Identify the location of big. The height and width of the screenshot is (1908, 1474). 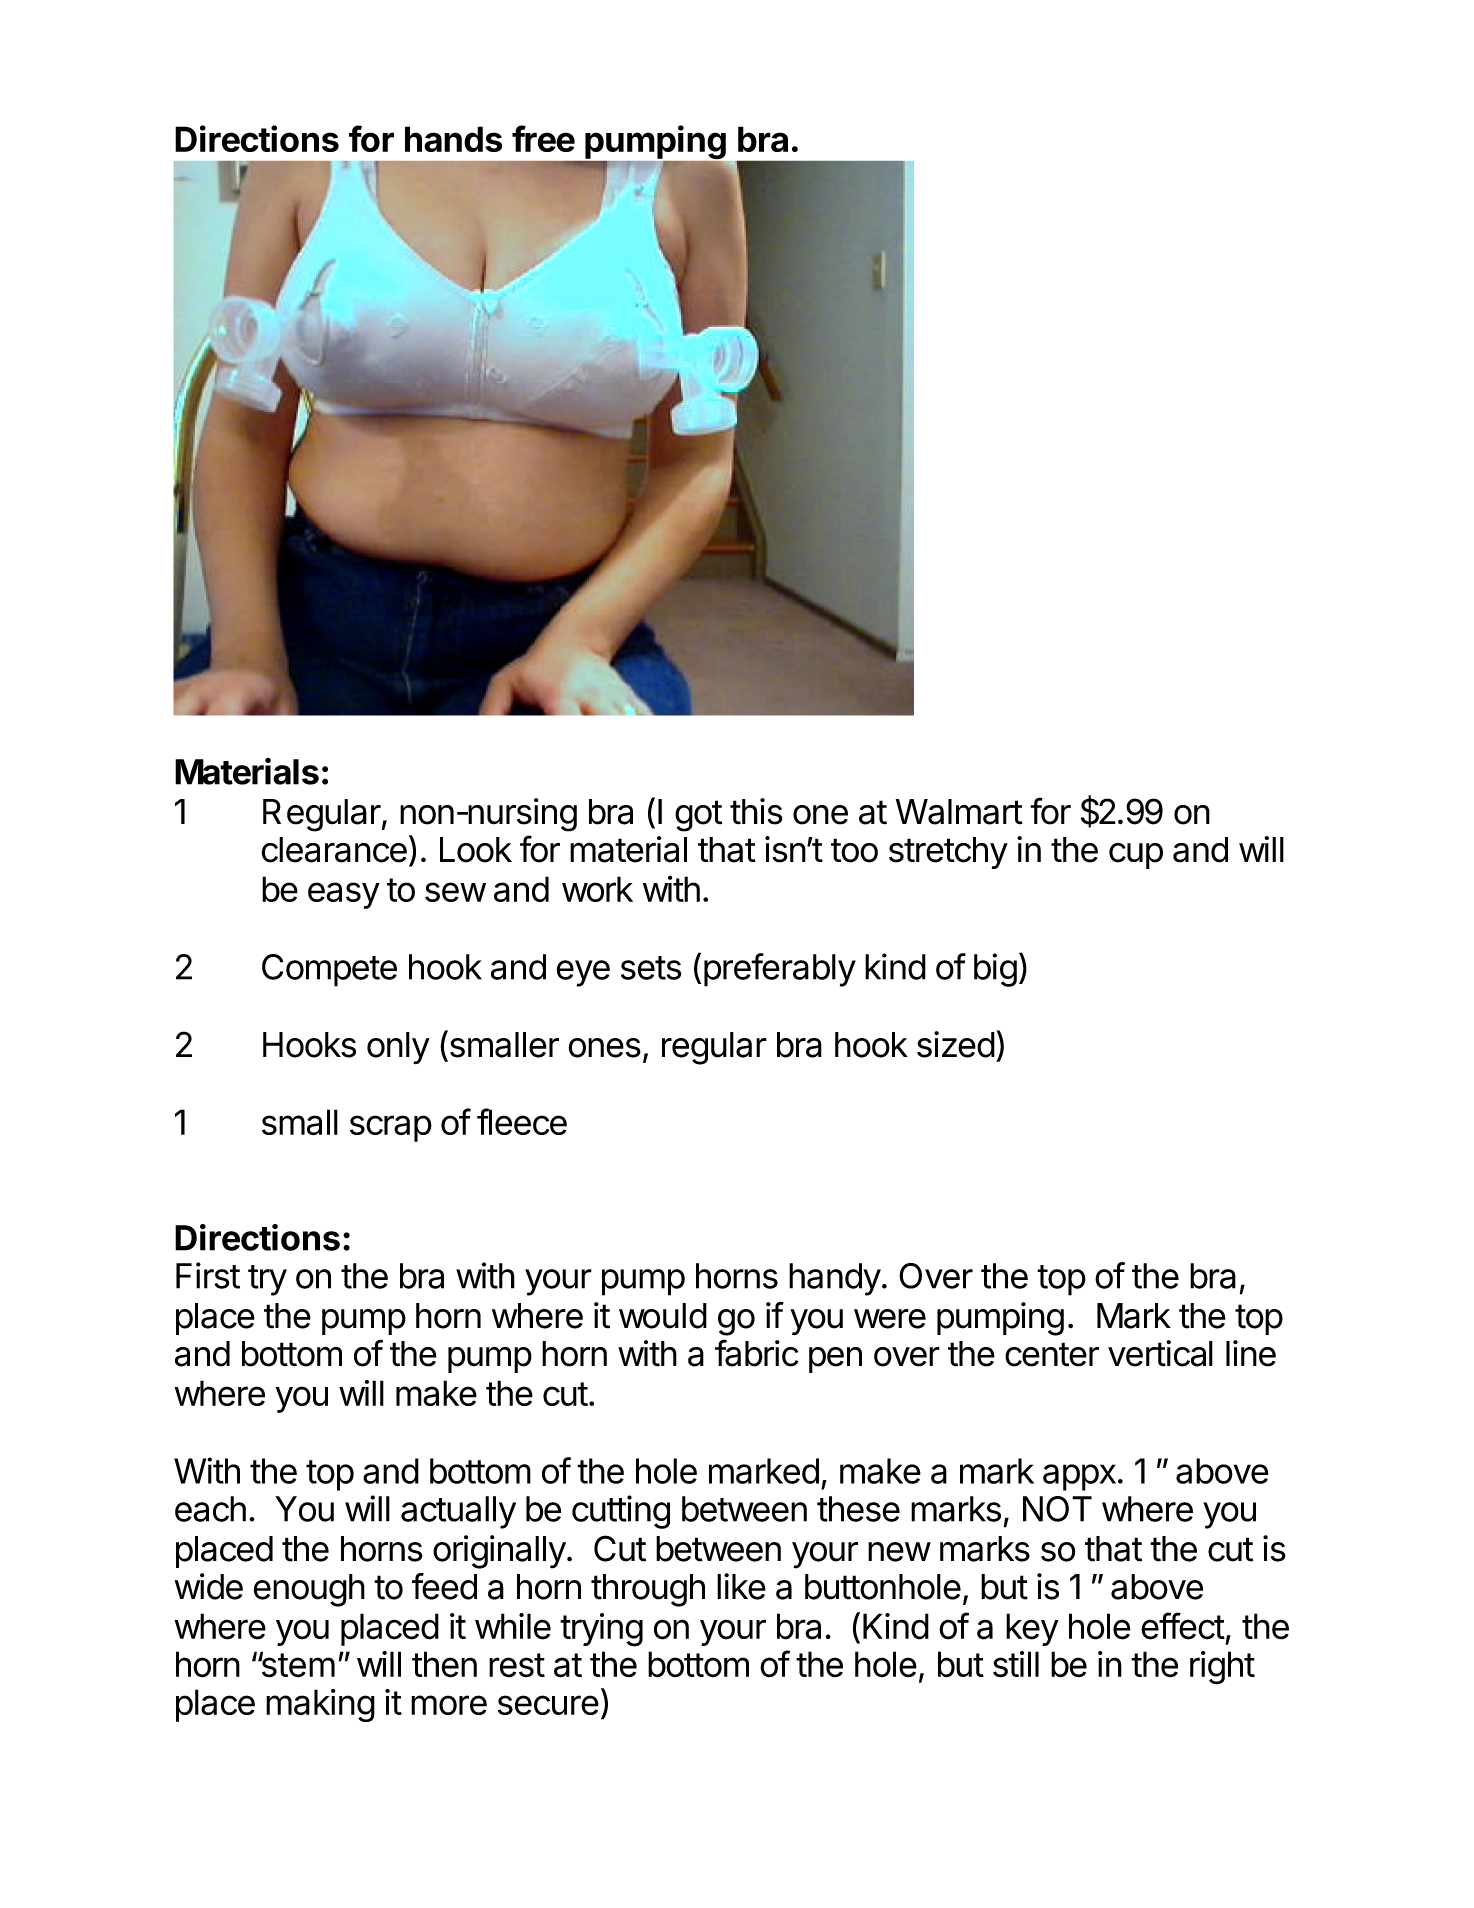
(995, 970).
